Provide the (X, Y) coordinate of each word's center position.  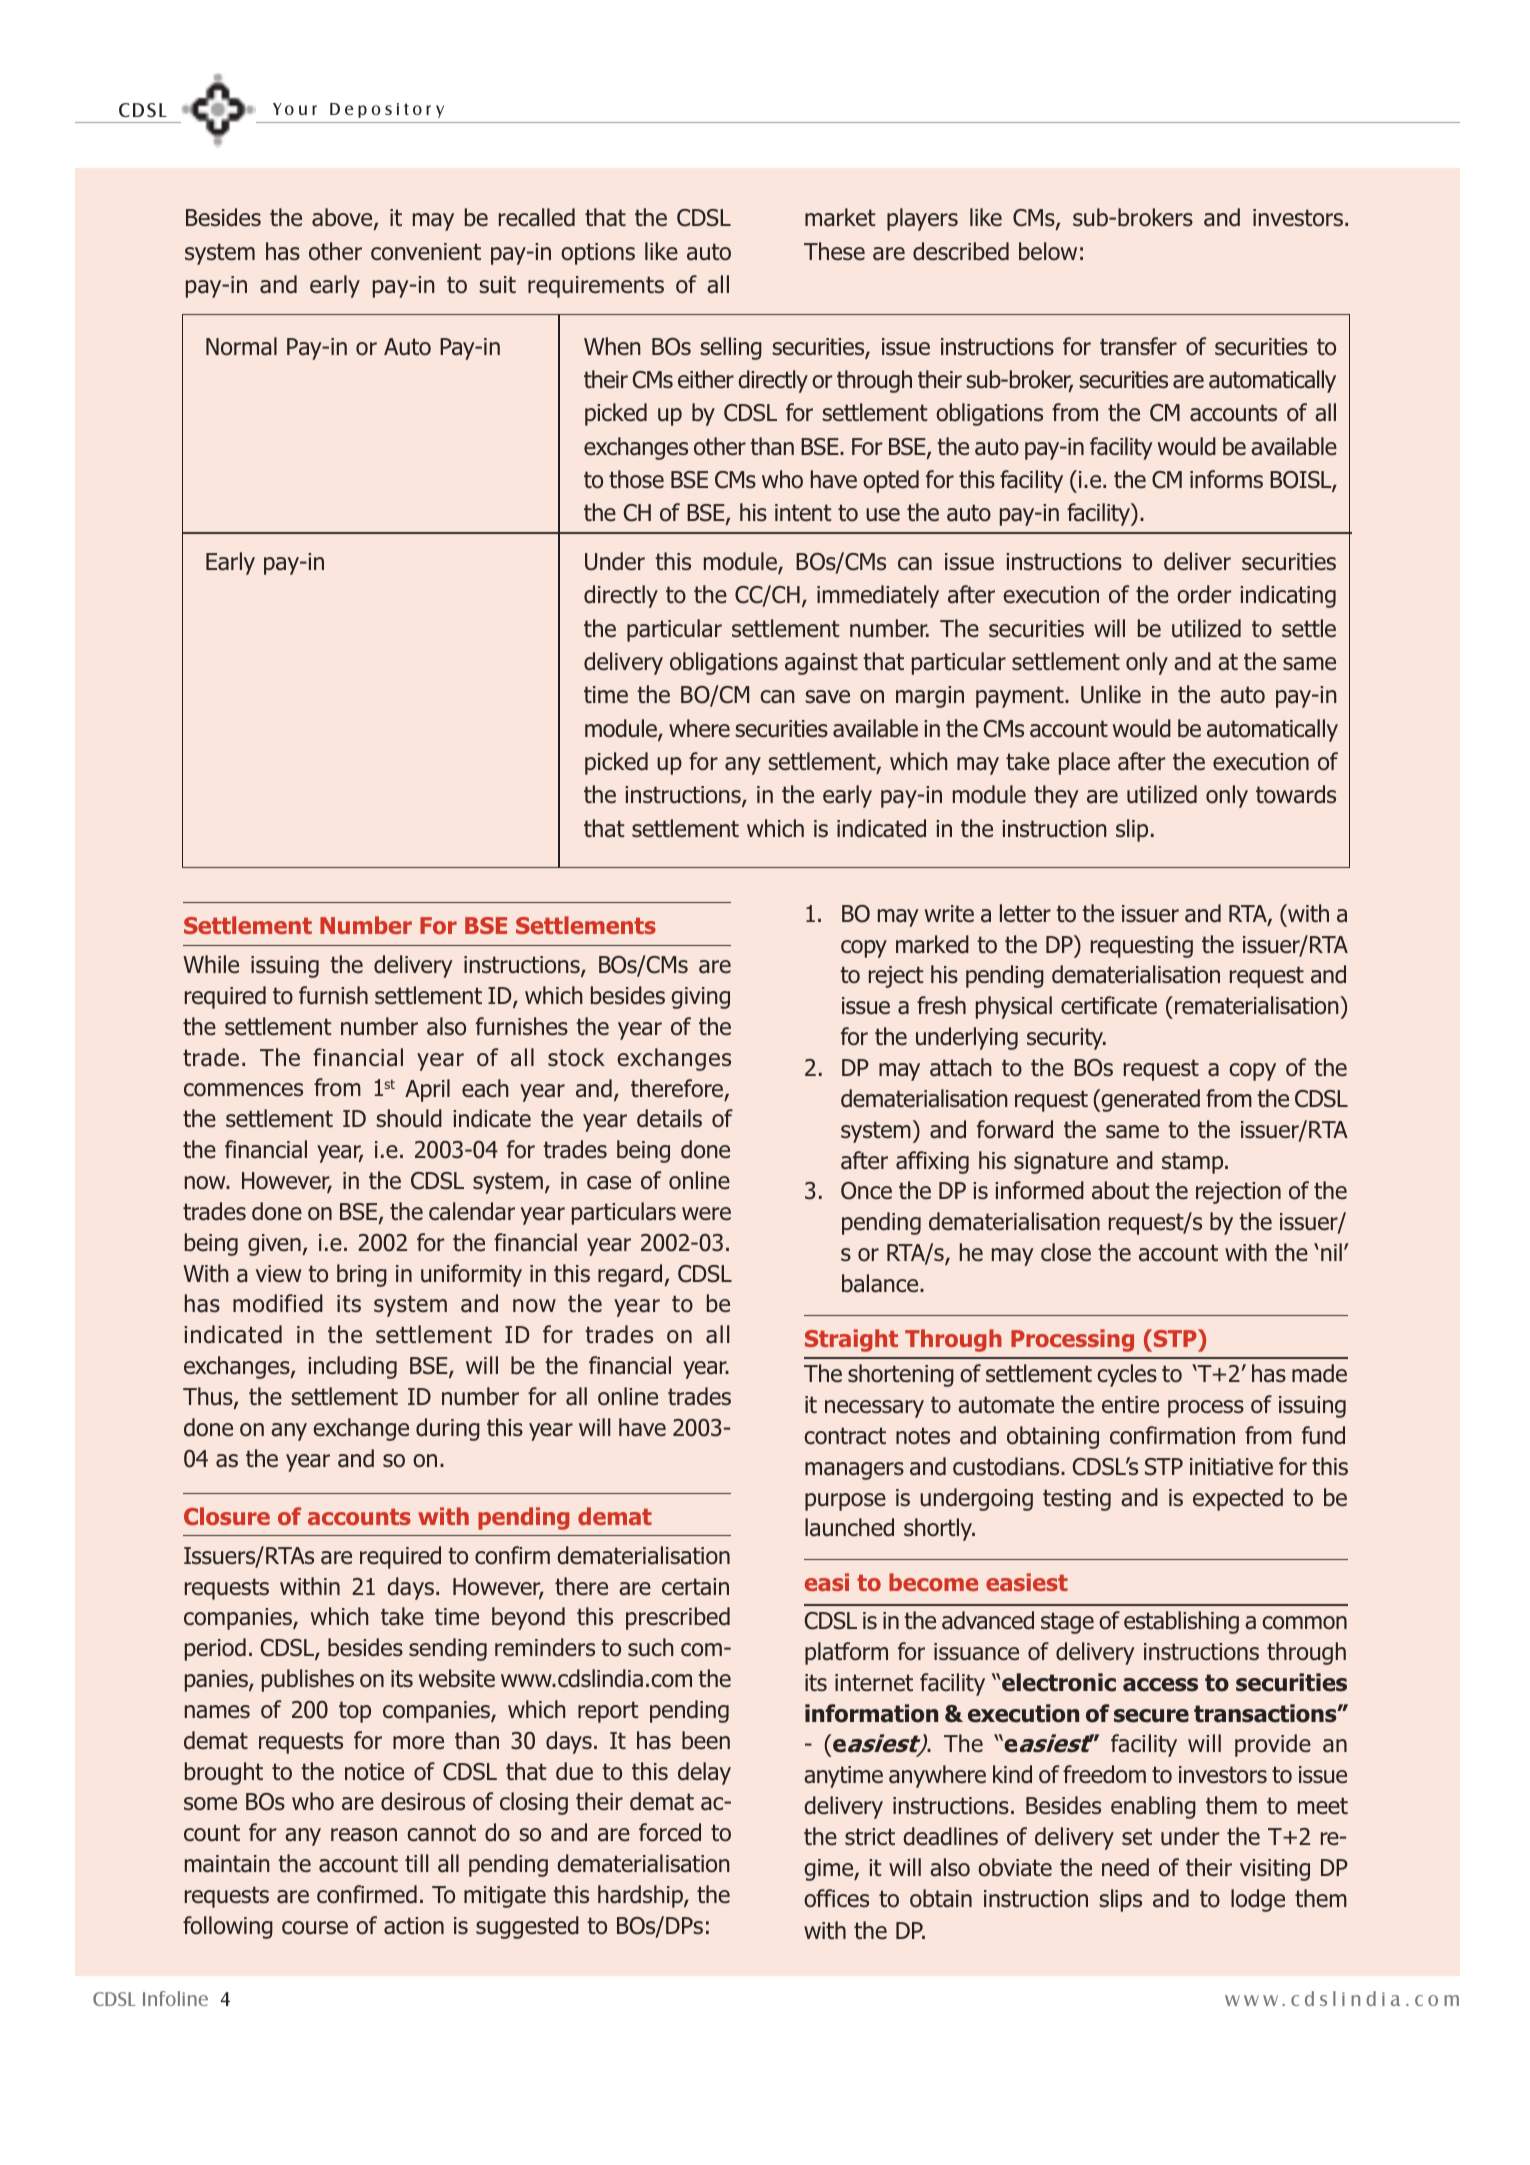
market (840, 217)
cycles (1127, 1375)
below (1048, 251)
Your (295, 109)
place (1084, 763)
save (827, 697)
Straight (851, 1340)
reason (364, 1835)
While (211, 964)
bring (362, 1275)
